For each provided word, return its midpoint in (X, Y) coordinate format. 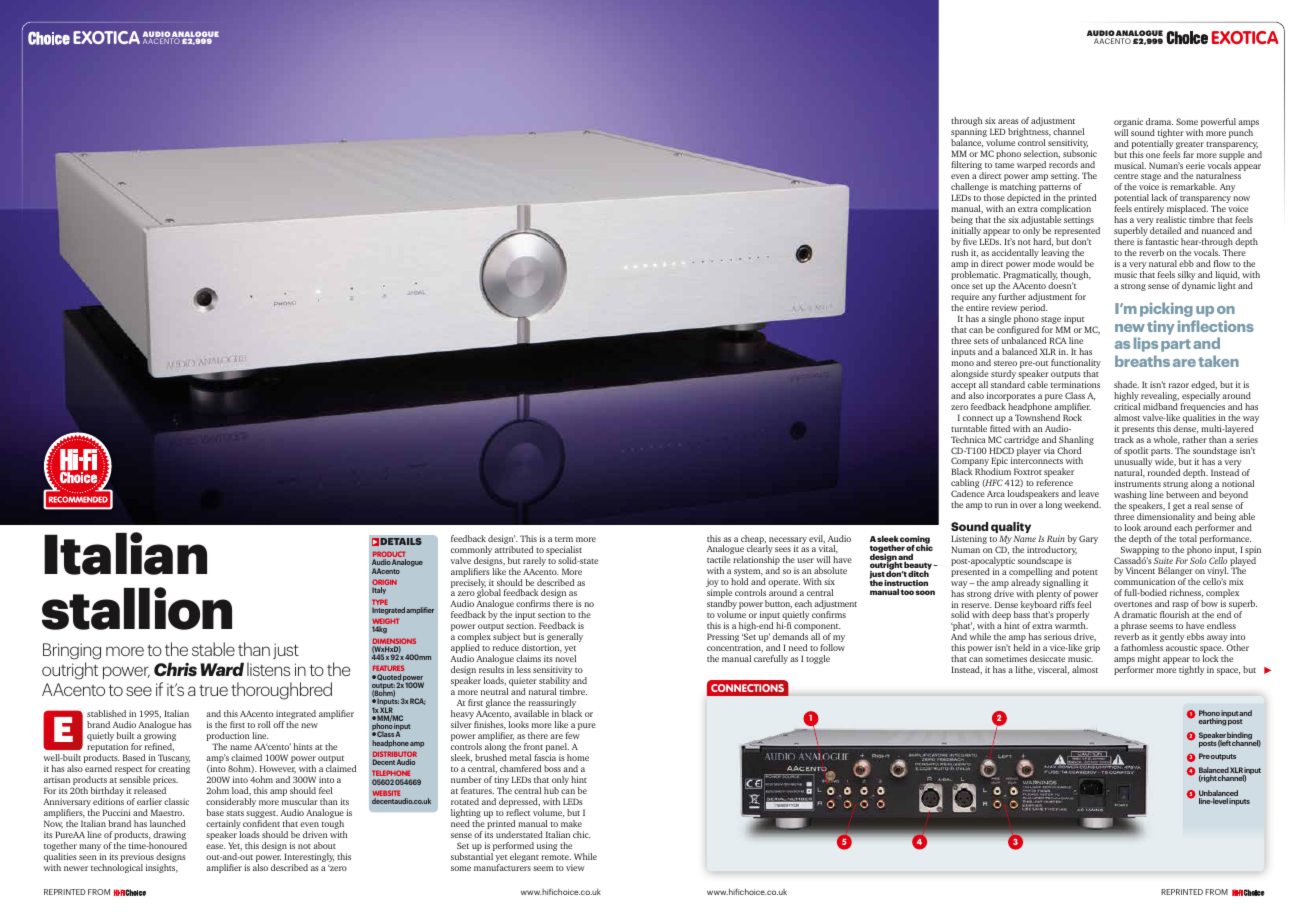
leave (1089, 493)
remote (556, 857)
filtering (967, 167)
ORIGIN (384, 583)
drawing (170, 837)
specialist (564, 552)
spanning (969, 134)
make (571, 823)
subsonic (1080, 153)
